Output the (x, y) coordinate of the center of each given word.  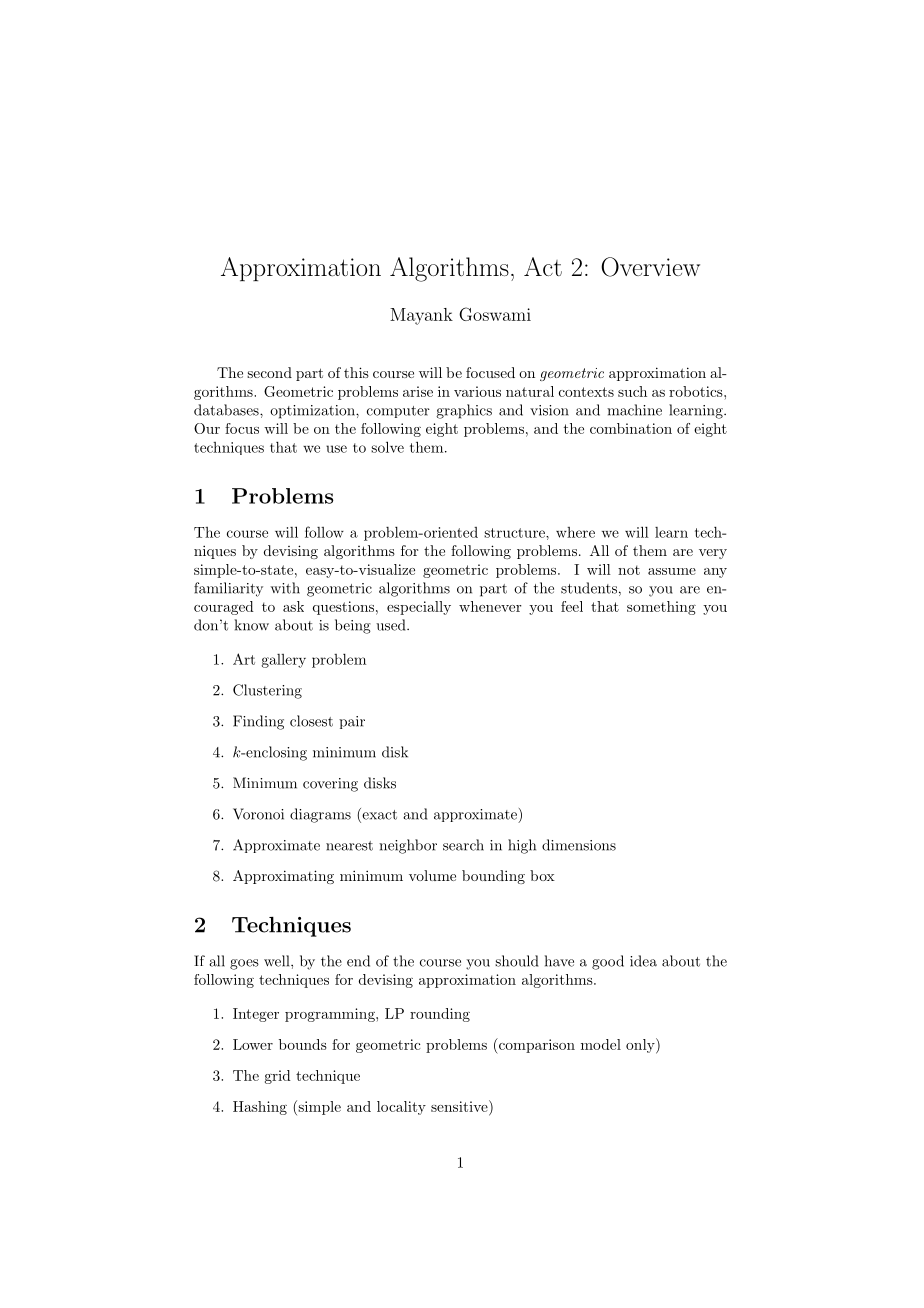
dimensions (579, 845)
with (285, 588)
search (463, 845)
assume (672, 571)
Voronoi (258, 814)
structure (515, 533)
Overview (650, 267)
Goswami (495, 314)
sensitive (460, 1106)
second (269, 372)
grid (278, 1077)
